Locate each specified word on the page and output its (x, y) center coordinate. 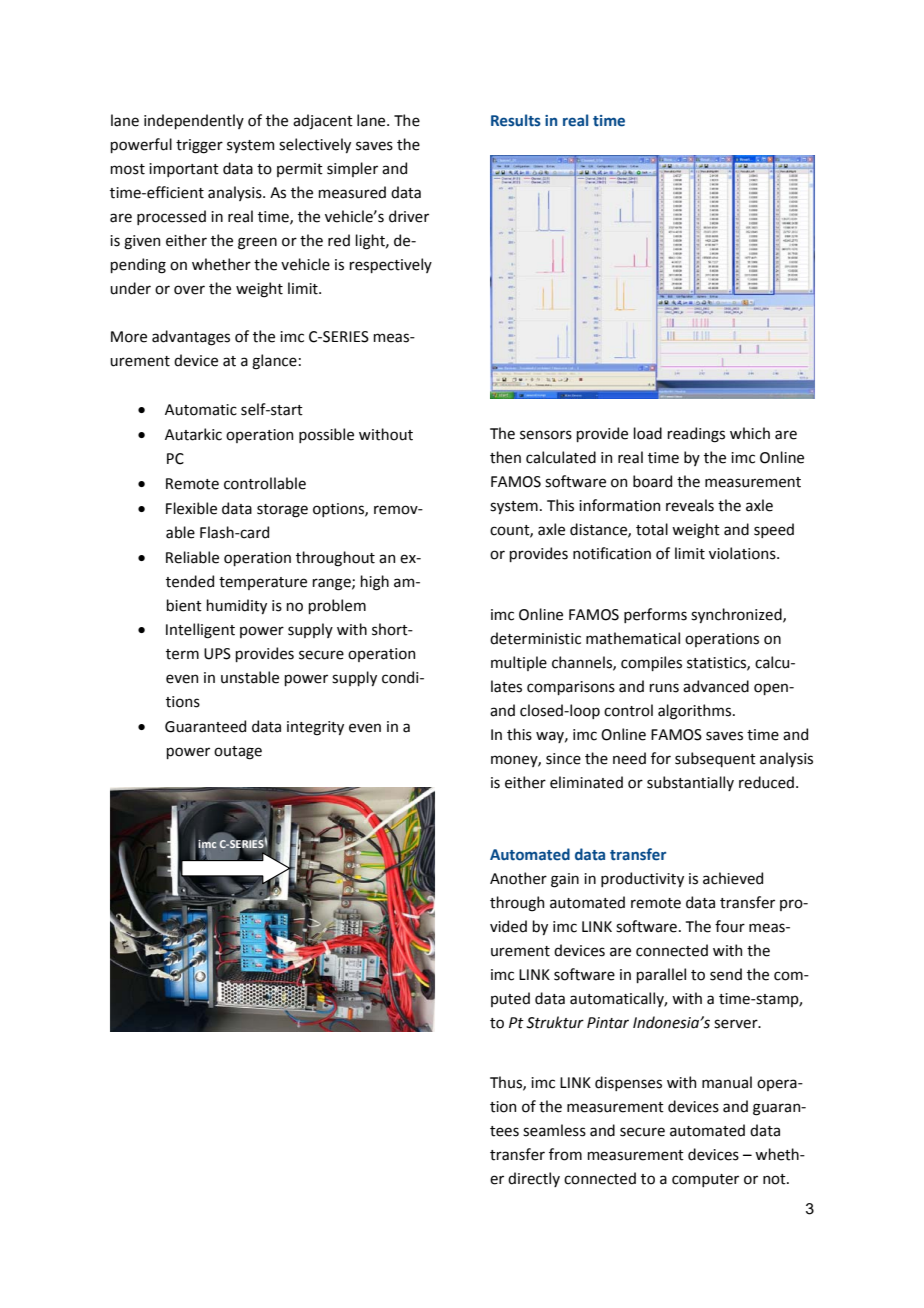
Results (516, 120)
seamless (554, 1130)
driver (409, 216)
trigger (199, 146)
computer (705, 1180)
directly (534, 1179)
